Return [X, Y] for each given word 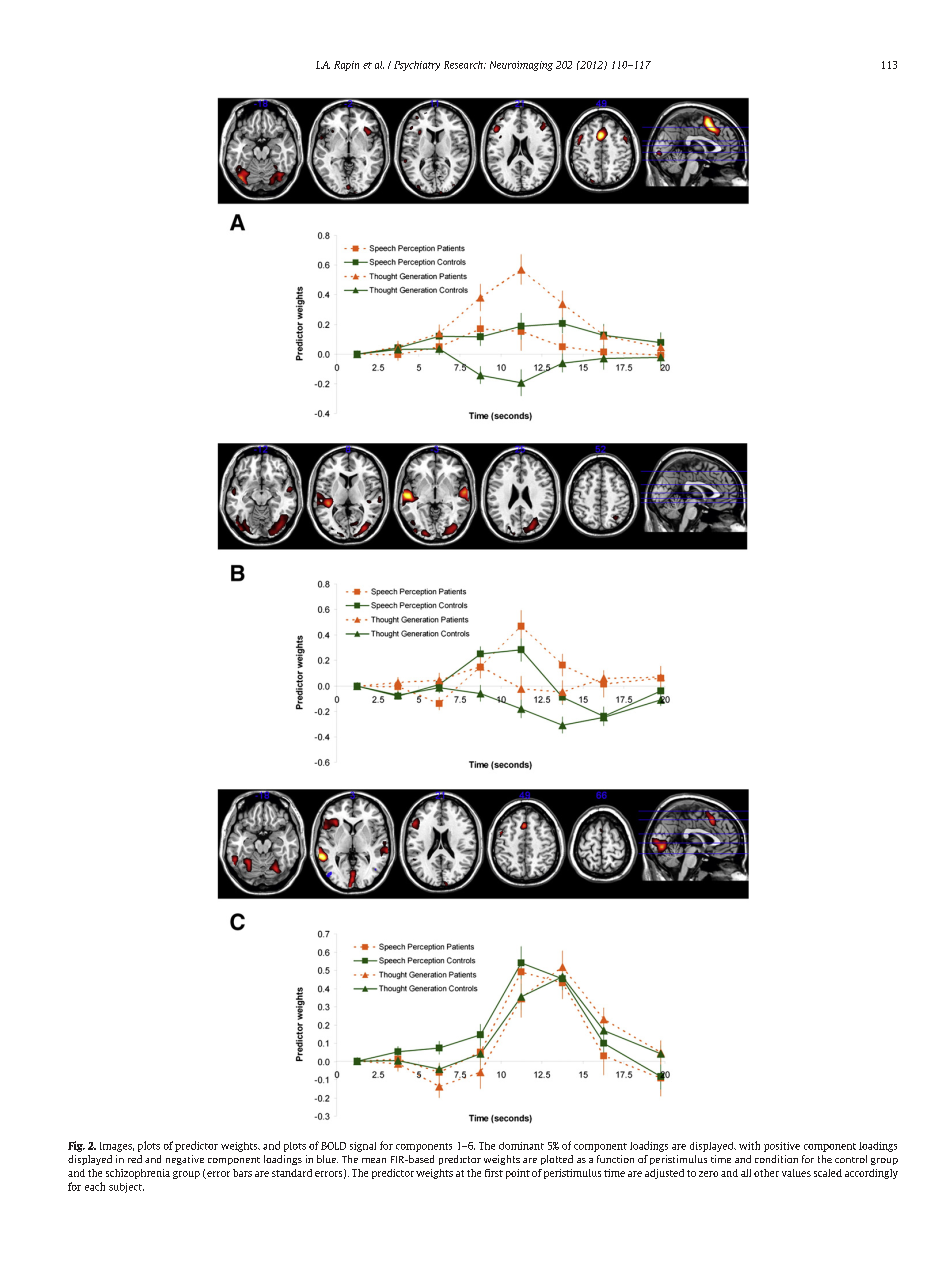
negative [185, 1160]
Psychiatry [417, 66]
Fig [76, 1146]
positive [782, 1147]
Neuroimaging [521, 66]
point [518, 1174]
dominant [521, 1146]
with [749, 1145]
